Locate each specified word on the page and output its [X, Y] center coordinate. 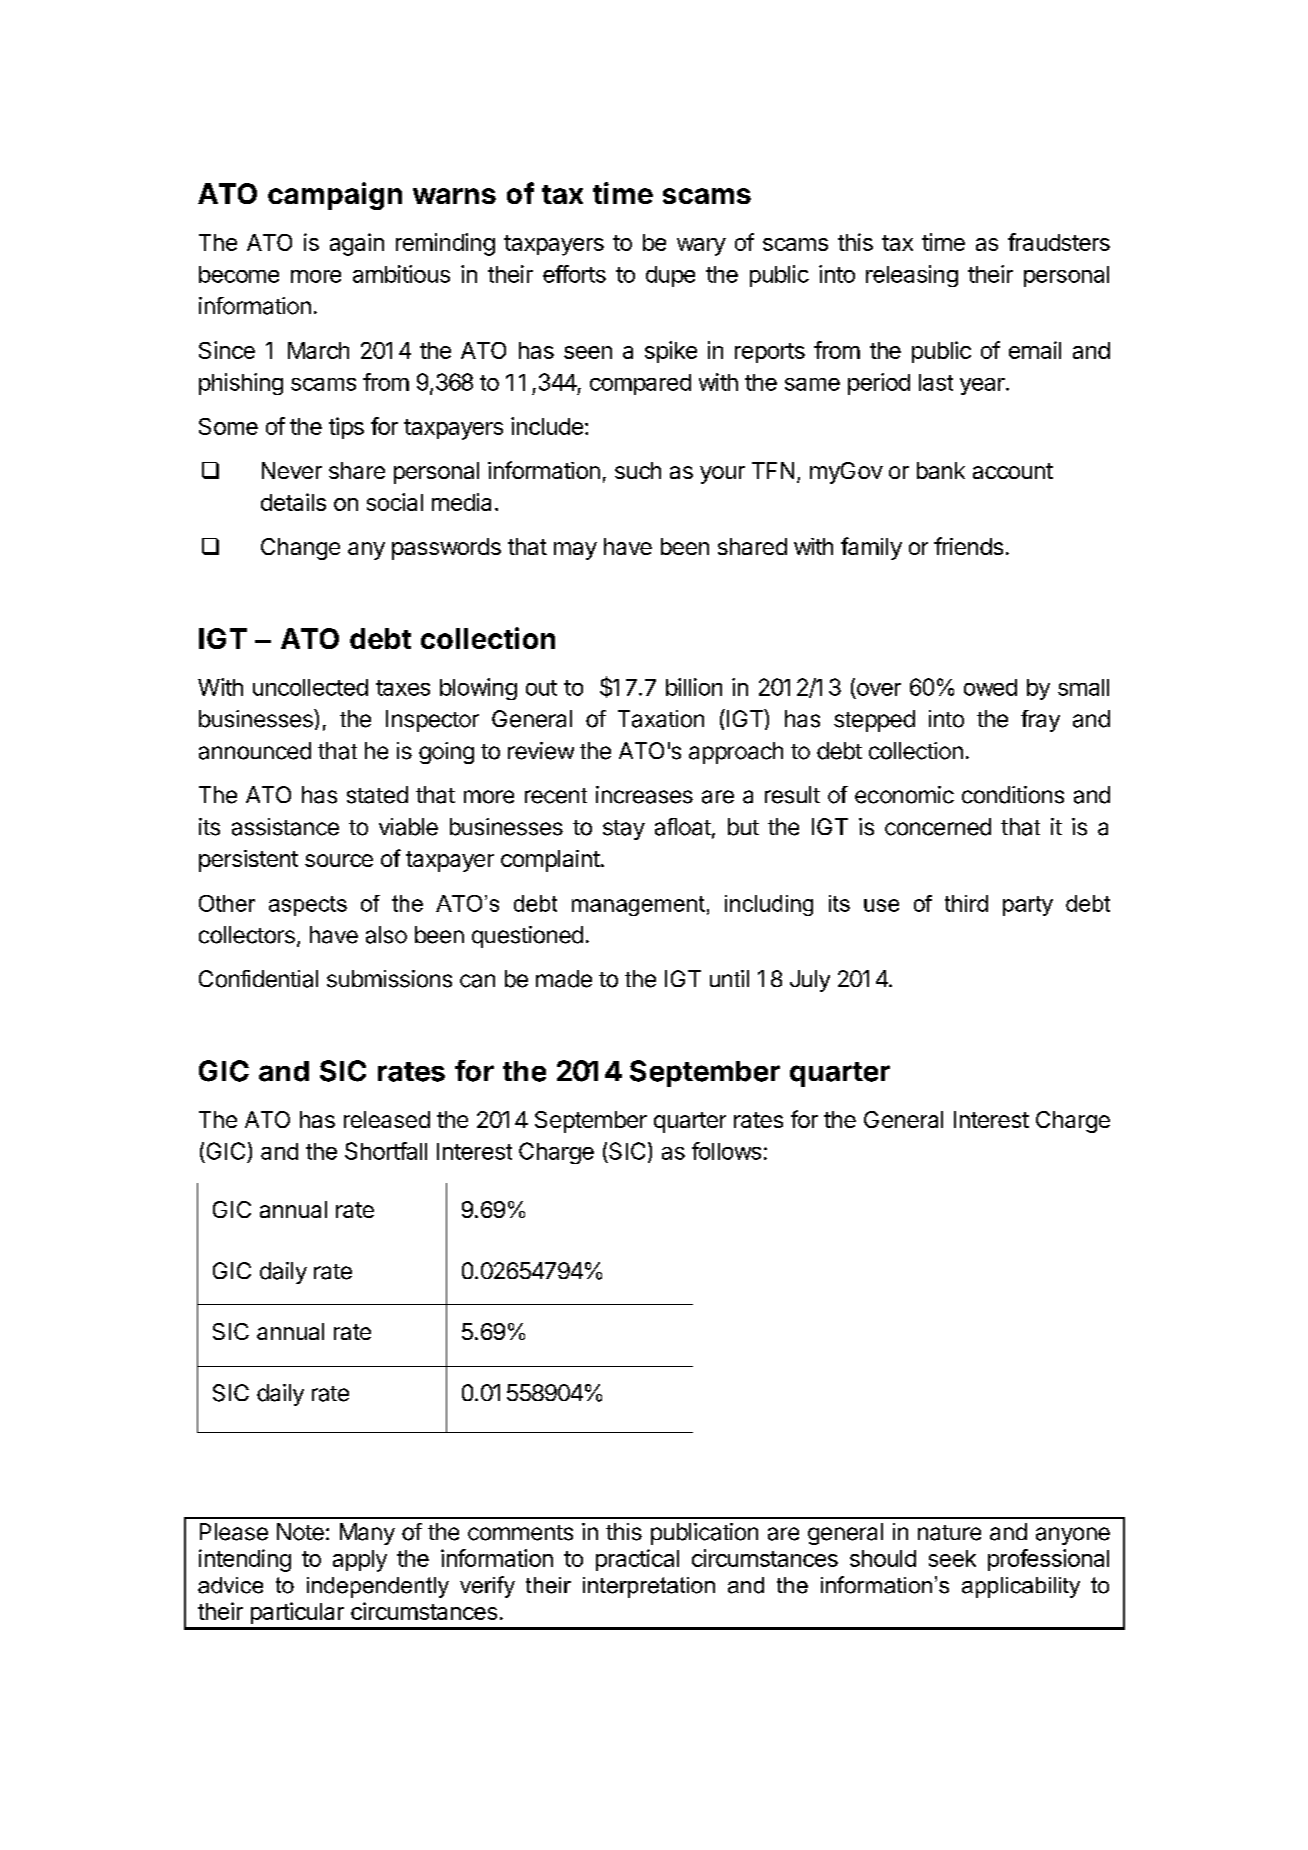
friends [968, 546]
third [966, 903]
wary [701, 247]
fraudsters [1059, 242]
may [575, 551]
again [357, 244]
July [810, 981]
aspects [308, 906]
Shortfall [386, 1151]
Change [300, 549]
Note [300, 1532]
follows [726, 1151]
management [638, 906]
